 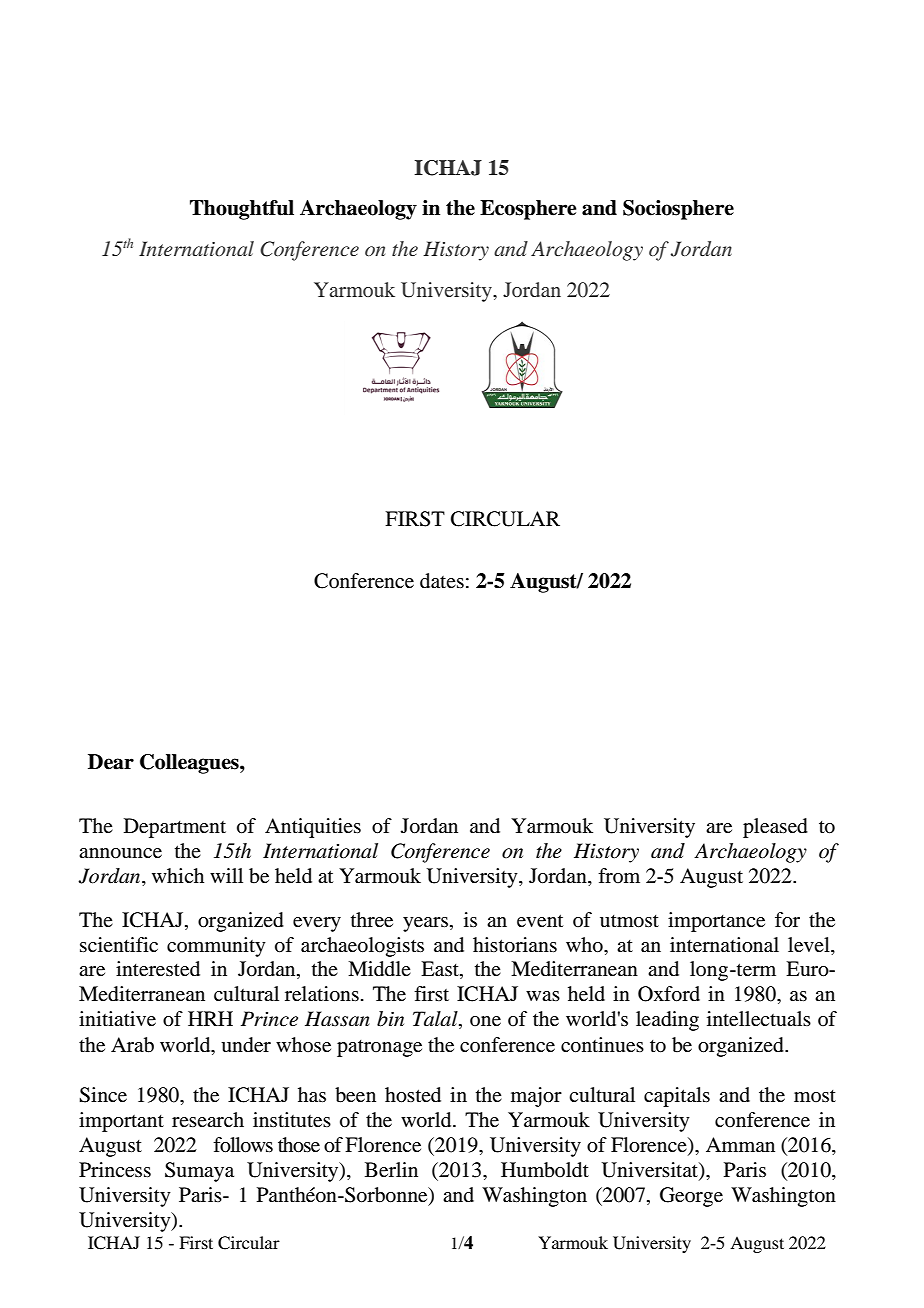 What do you see at coordinates (669, 994) in the page?
I see `Oxford` at bounding box center [669, 994].
